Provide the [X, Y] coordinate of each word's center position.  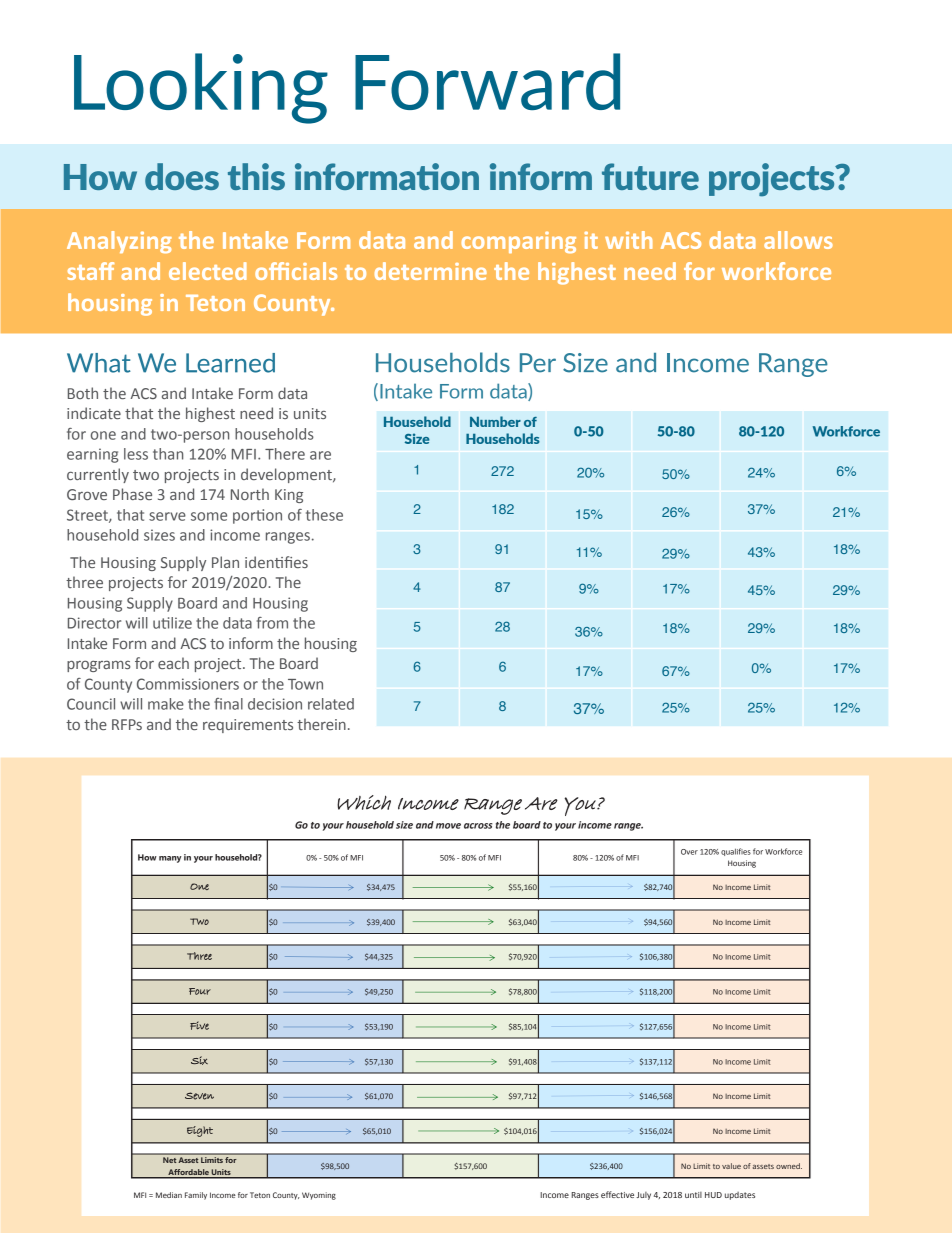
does [182, 176]
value [731, 1166]
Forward [487, 81]
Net [169, 1160]
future [650, 176]
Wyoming [319, 1196]
